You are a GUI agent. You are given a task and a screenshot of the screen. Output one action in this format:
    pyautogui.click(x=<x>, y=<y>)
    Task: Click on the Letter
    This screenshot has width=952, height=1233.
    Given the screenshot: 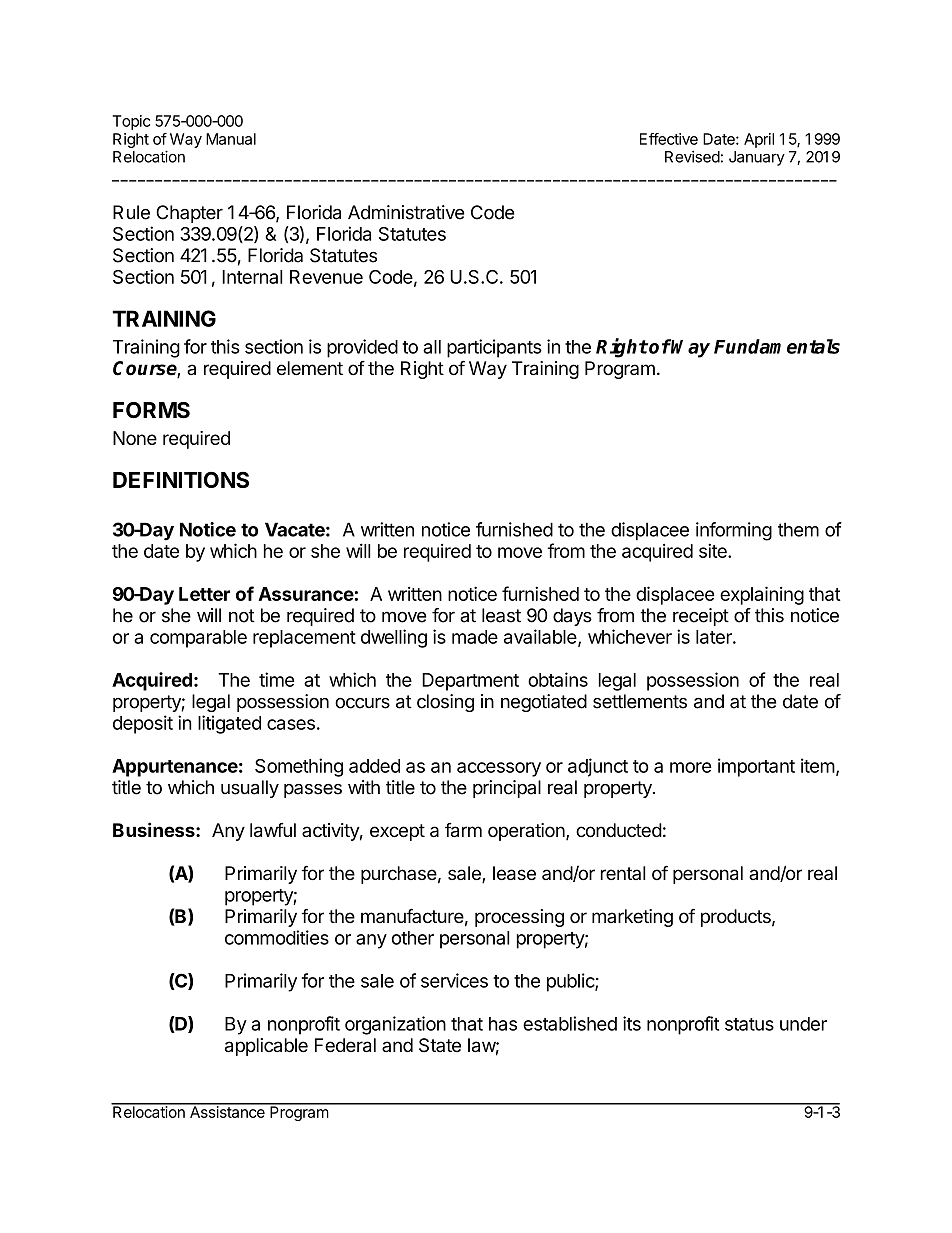 What is the action you would take?
    pyautogui.click(x=204, y=594)
